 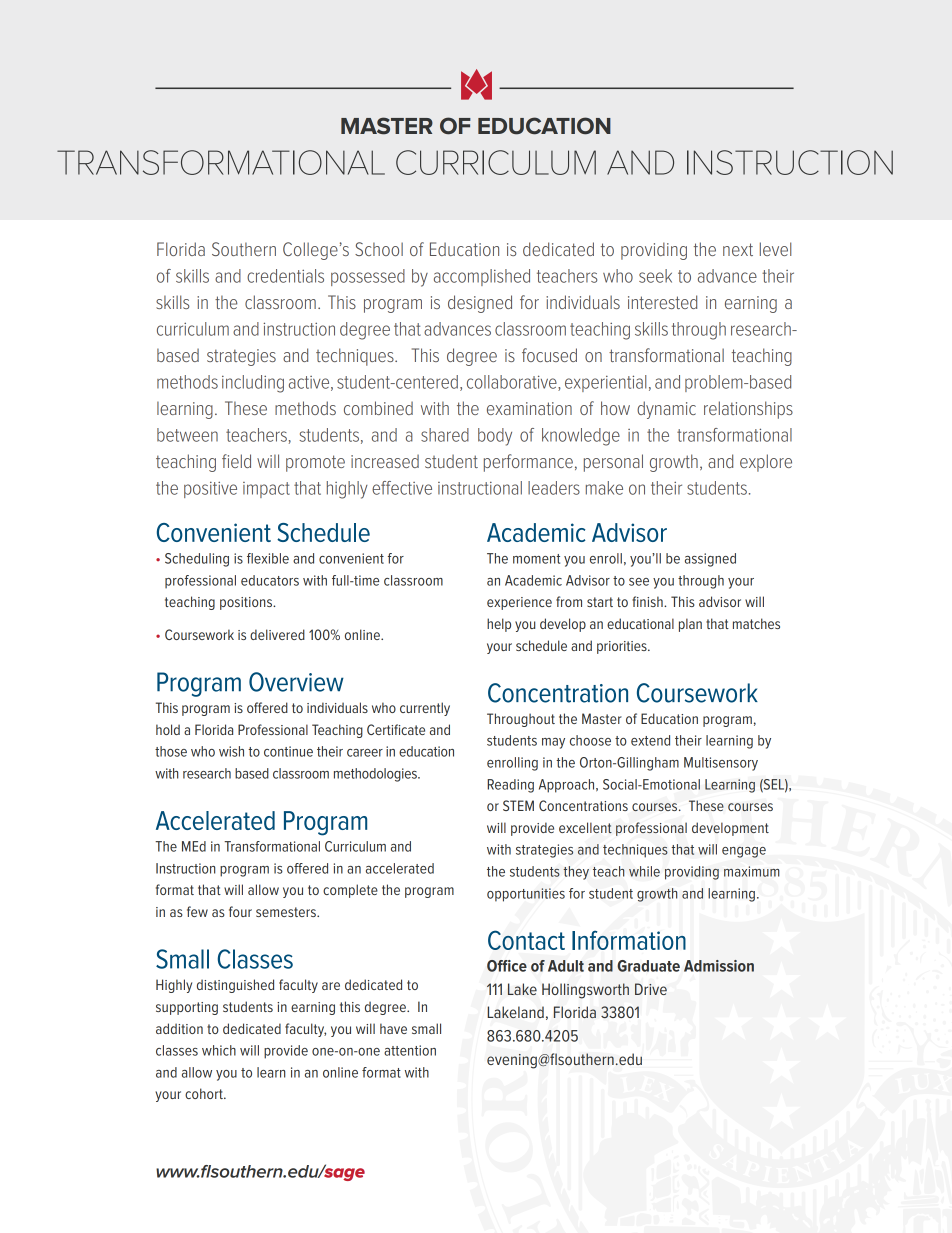 What do you see at coordinates (285, 276) in the screenshot?
I see `credentials` at bounding box center [285, 276].
